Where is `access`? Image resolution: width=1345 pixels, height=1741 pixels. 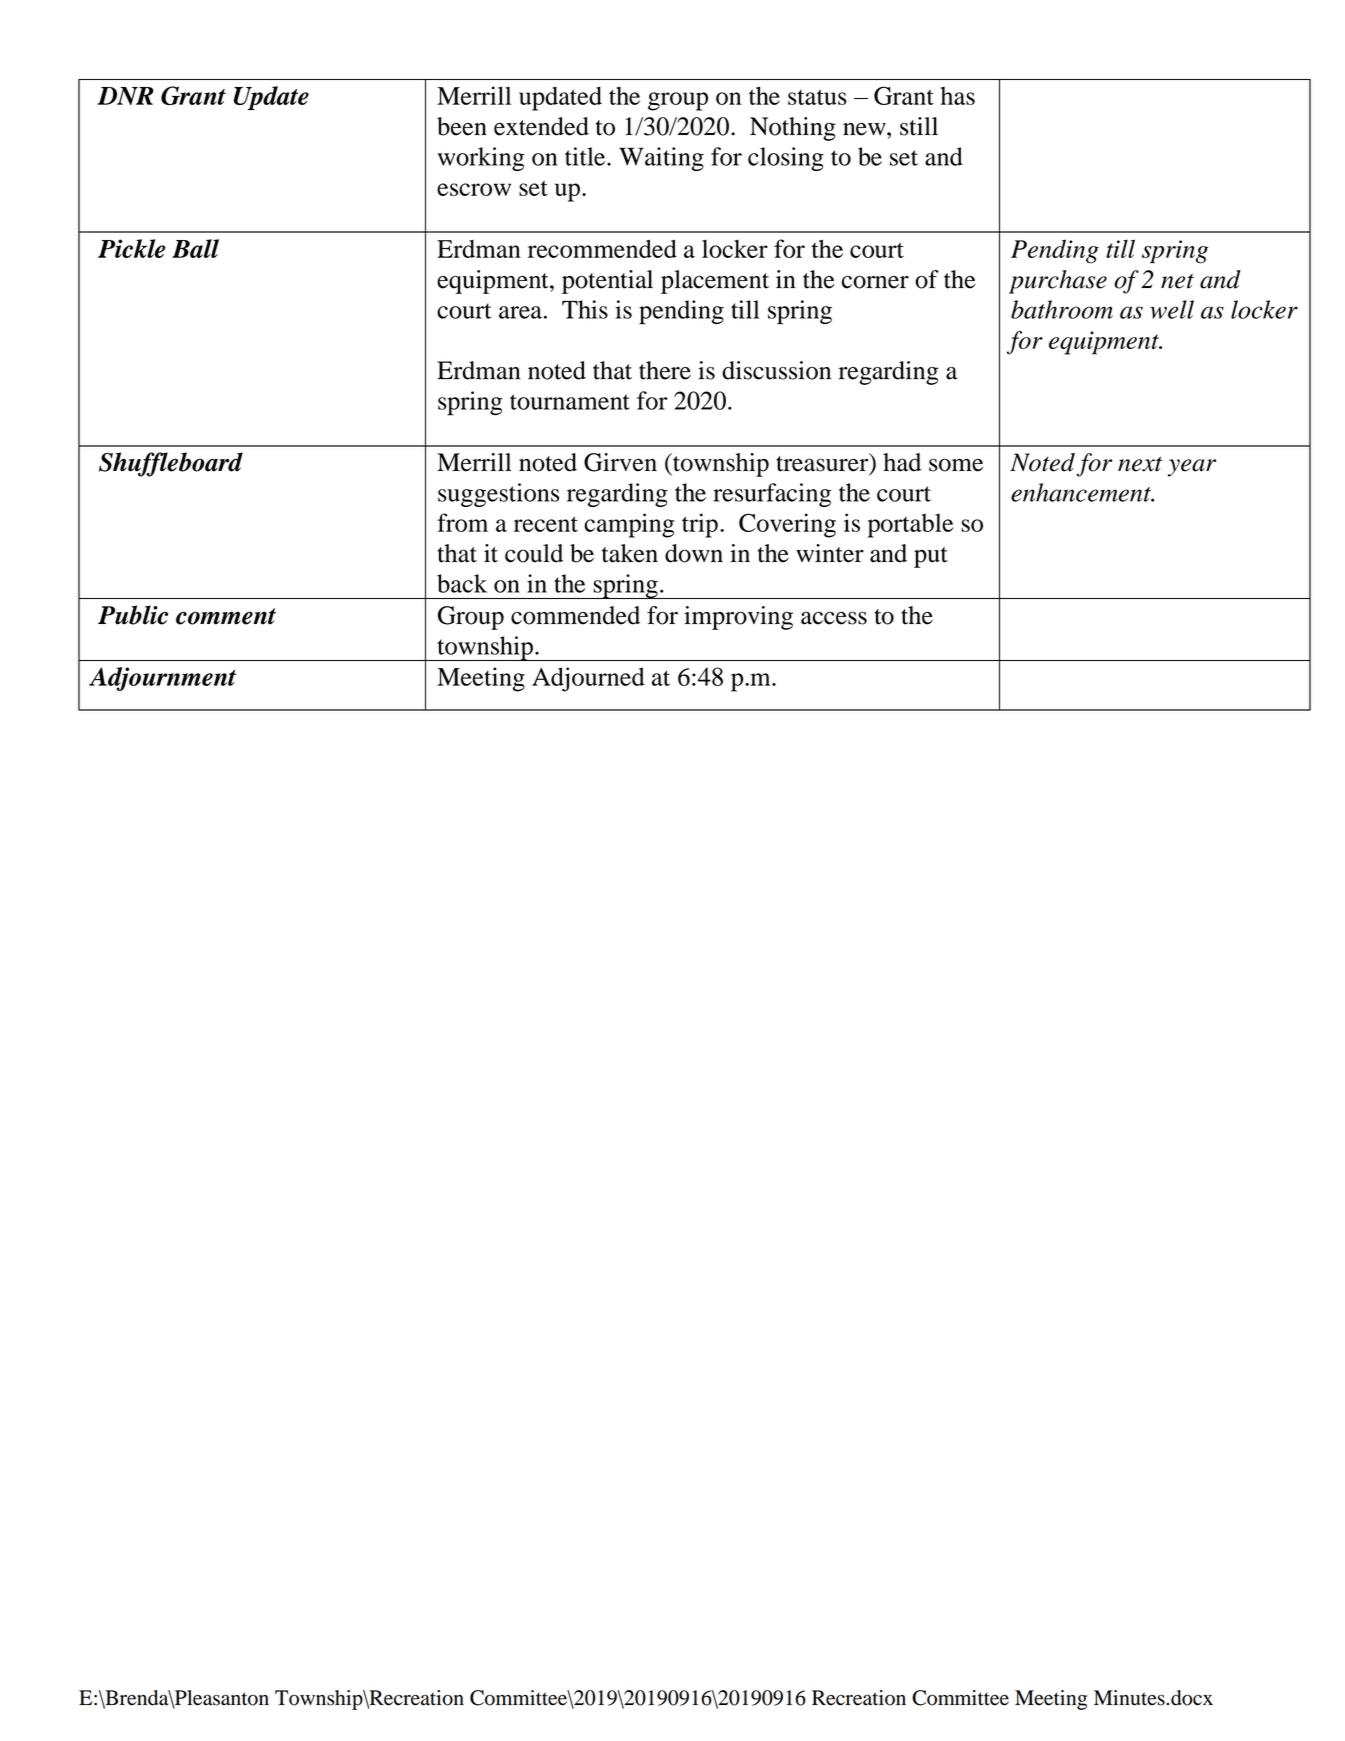 access is located at coordinates (834, 618).
